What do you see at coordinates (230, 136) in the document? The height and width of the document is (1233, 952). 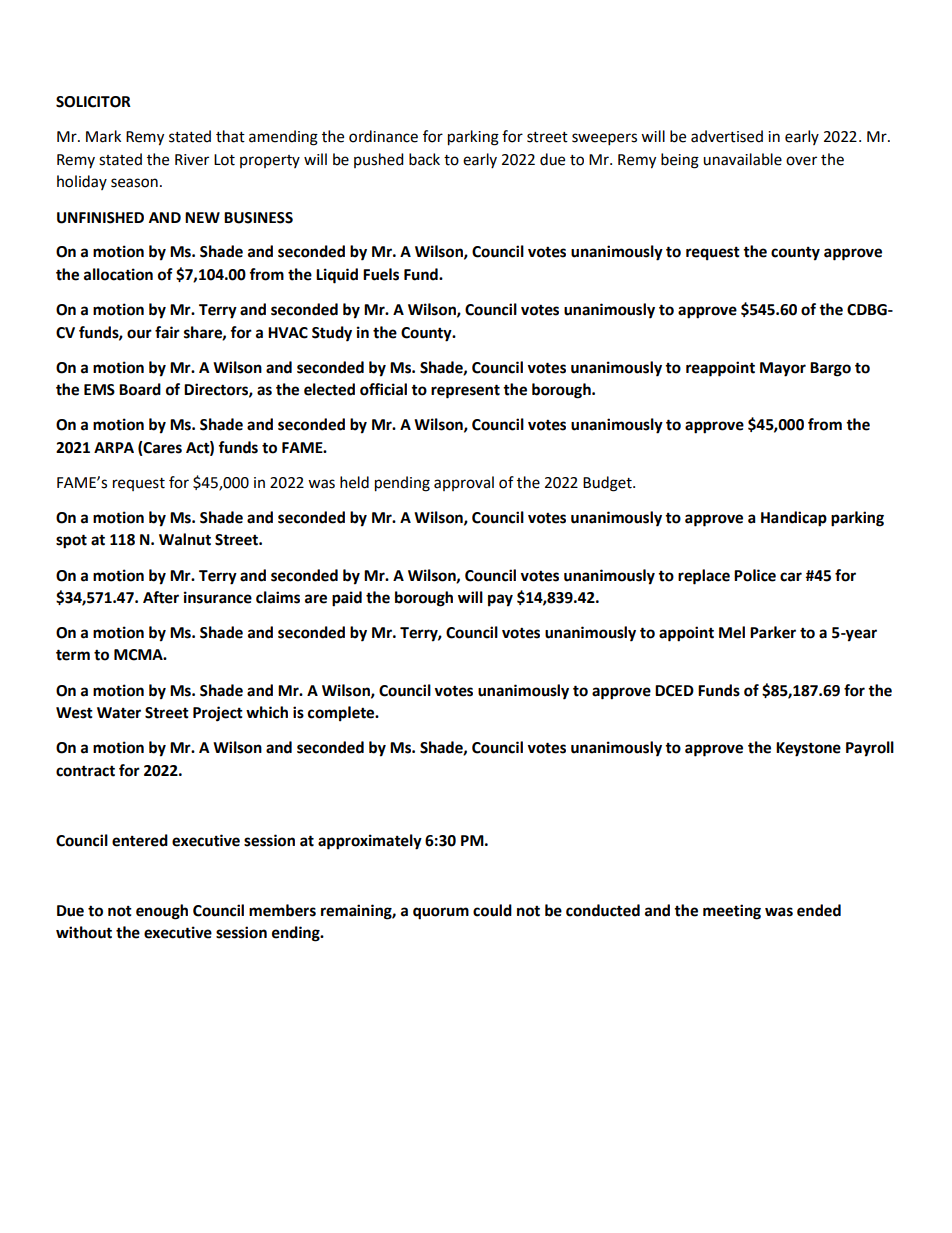 I see `that` at bounding box center [230, 136].
